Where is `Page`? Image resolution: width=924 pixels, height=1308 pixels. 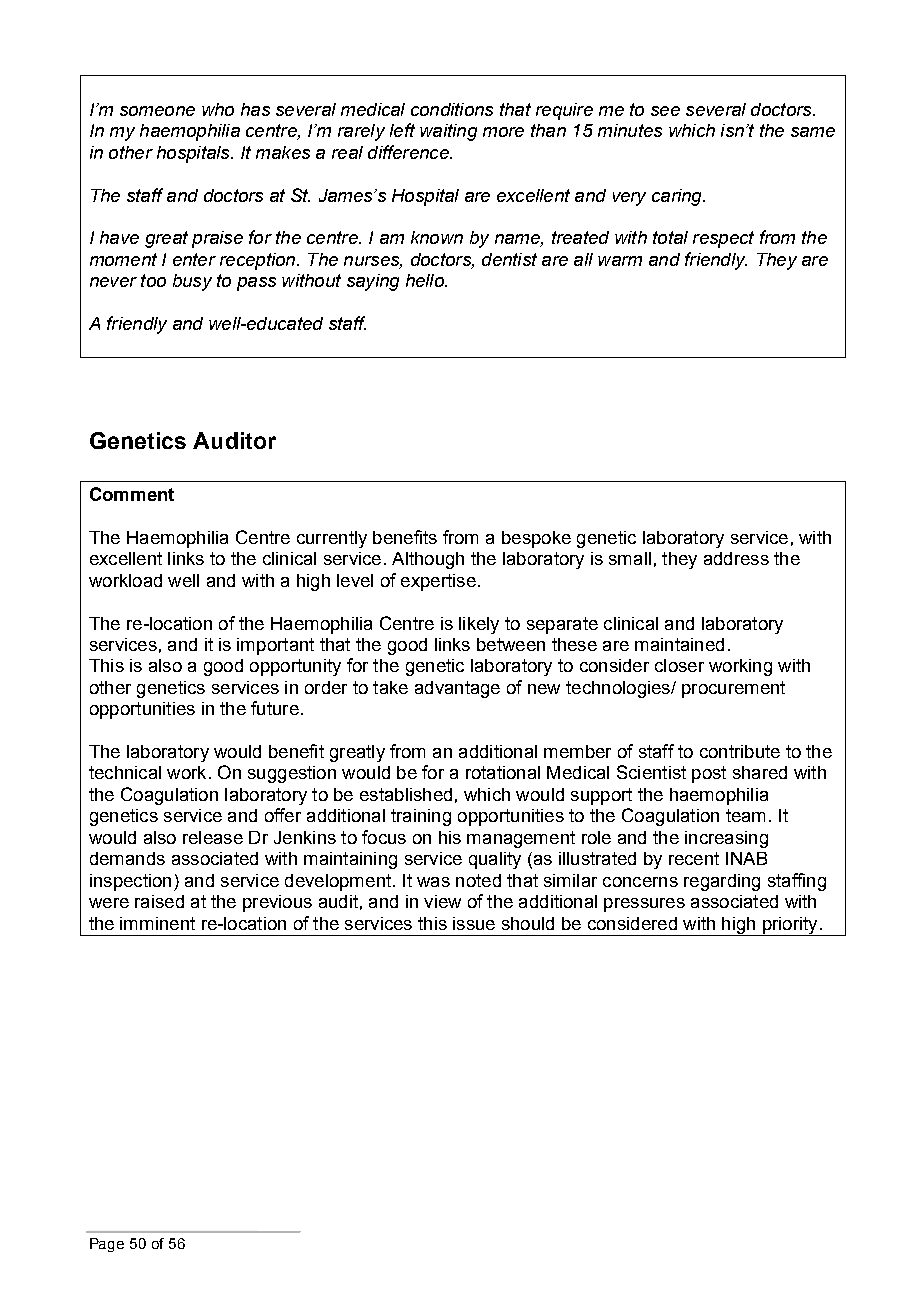
Page is located at coordinates (107, 1245).
